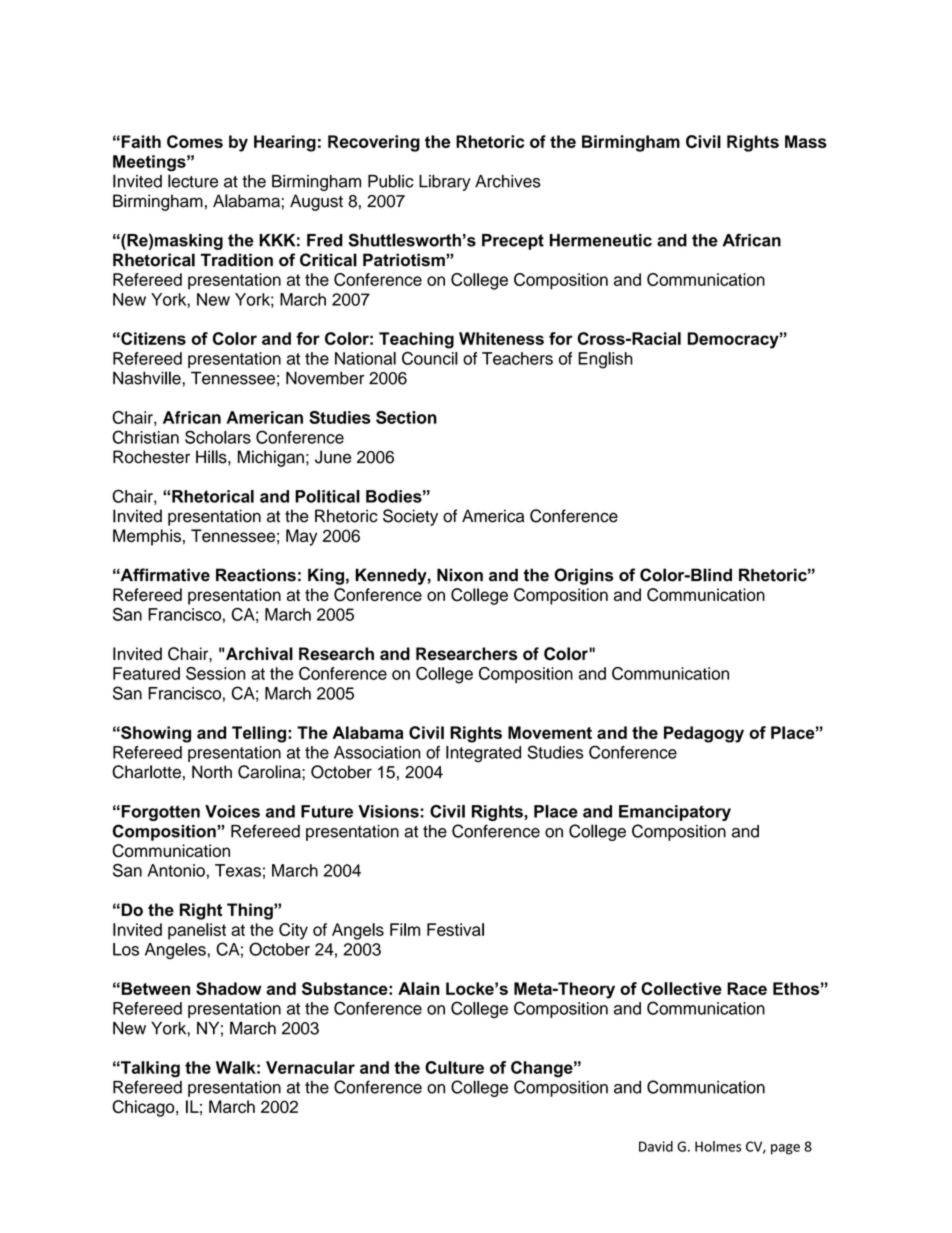 This screenshot has height=1233, width=952. Describe the element at coordinates (144, 1108) in the screenshot. I see `Chicago` at that location.
